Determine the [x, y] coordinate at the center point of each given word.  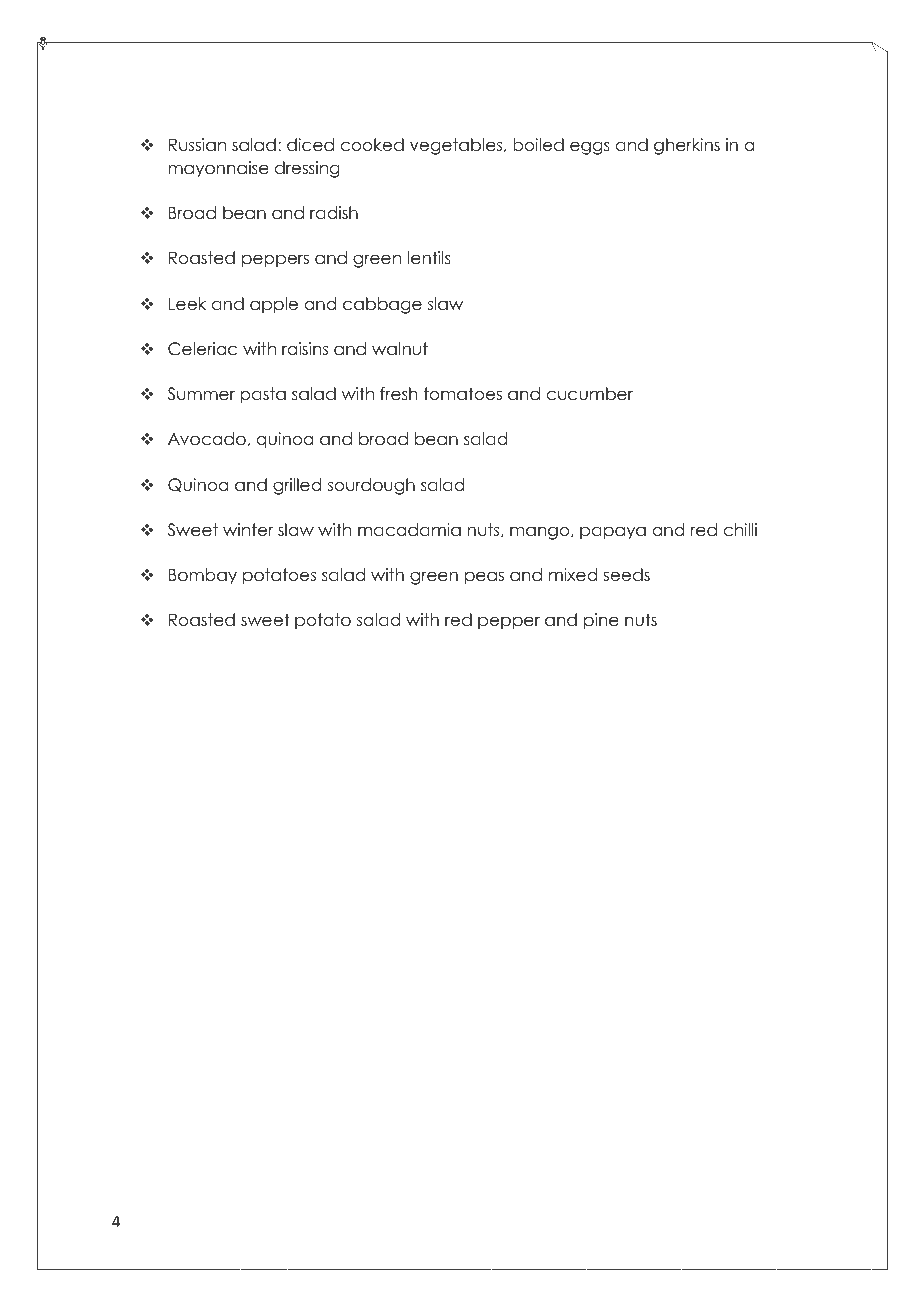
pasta [263, 395]
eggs [590, 148]
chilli [740, 530]
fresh [399, 394]
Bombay [203, 576]
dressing [307, 169]
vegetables [457, 146]
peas [484, 578]
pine [601, 621]
